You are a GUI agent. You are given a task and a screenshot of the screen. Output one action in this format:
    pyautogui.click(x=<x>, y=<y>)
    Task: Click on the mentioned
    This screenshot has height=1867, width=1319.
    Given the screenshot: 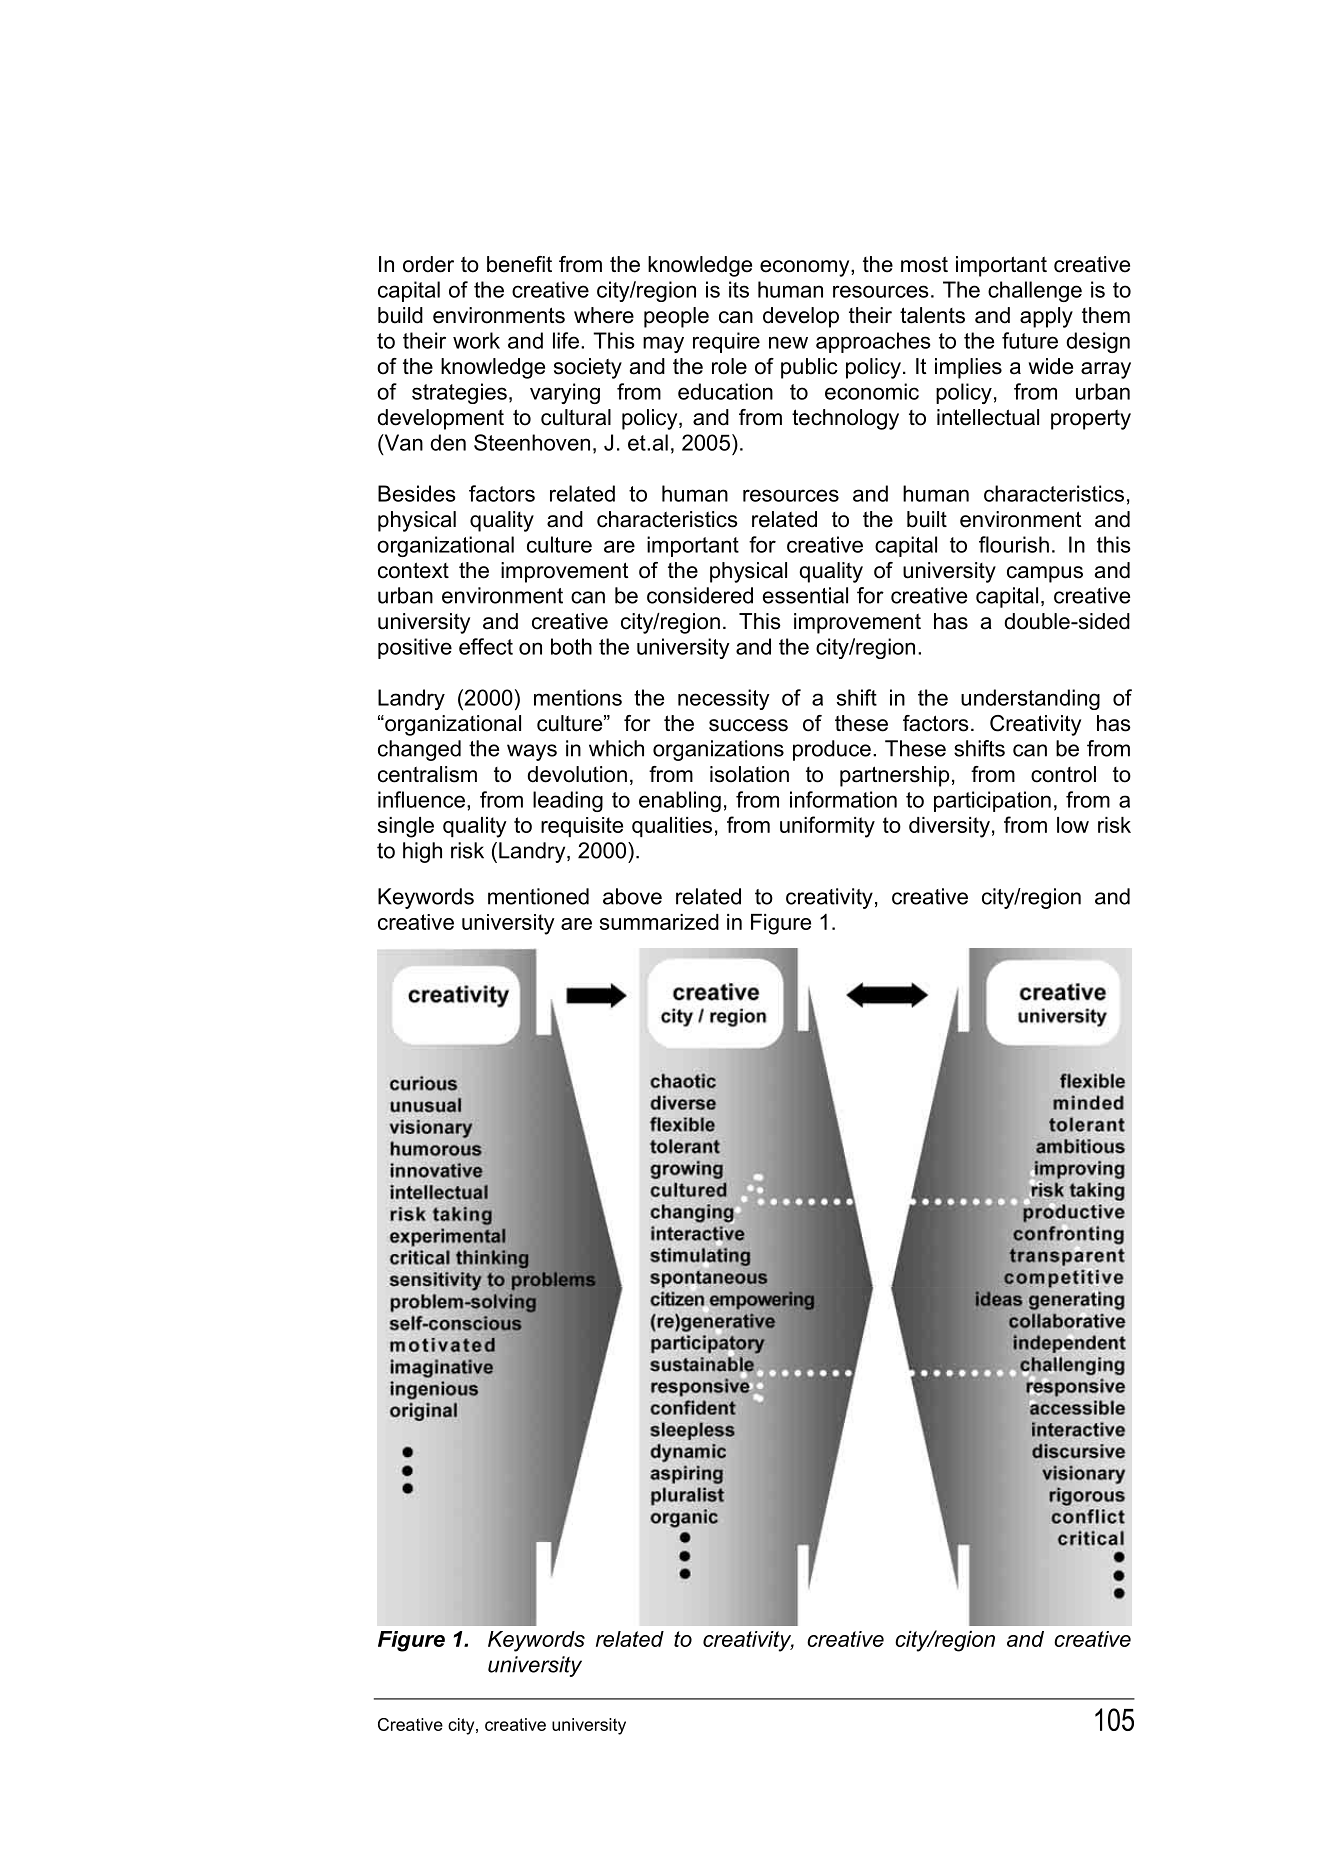 What is the action you would take?
    pyautogui.click(x=538, y=896)
